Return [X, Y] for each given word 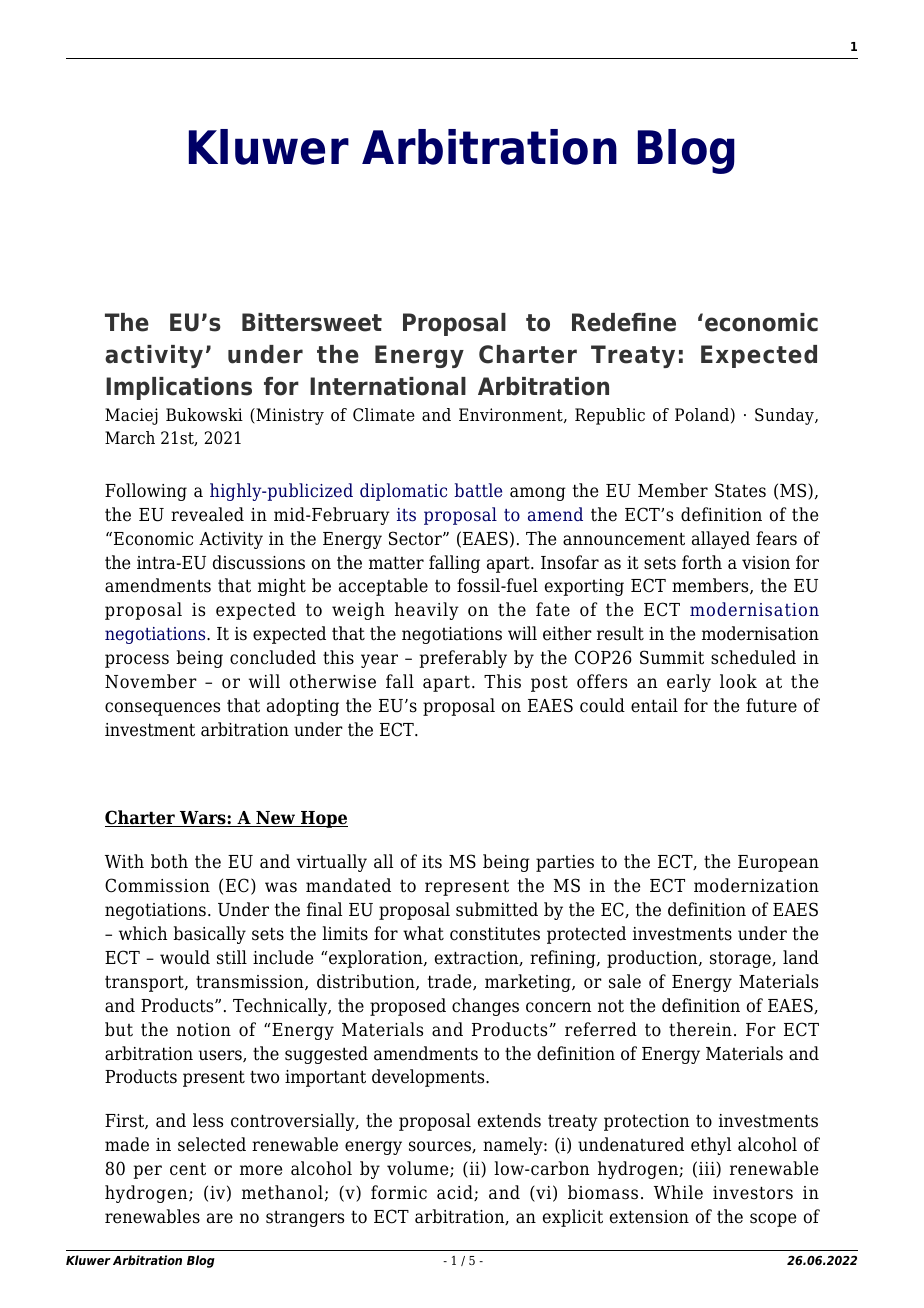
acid [456, 1193]
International [388, 386]
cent [188, 1169]
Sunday [785, 416]
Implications [179, 388]
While [678, 1192]
